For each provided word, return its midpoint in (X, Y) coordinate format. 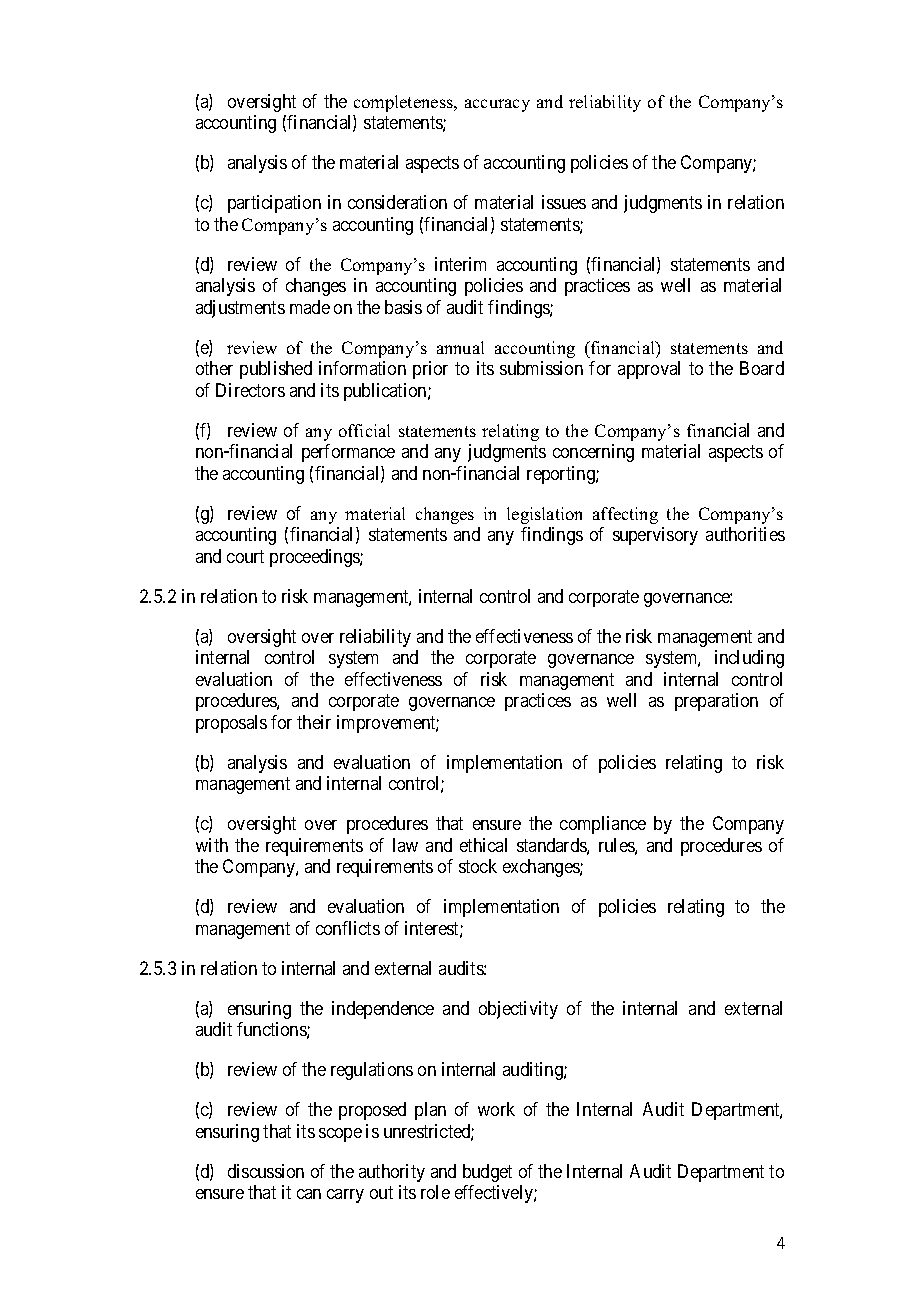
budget (487, 1173)
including (749, 659)
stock (478, 866)
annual (460, 347)
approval (649, 370)
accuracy (497, 105)
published (276, 370)
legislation (544, 515)
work (496, 1109)
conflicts (348, 928)
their (314, 722)
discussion (266, 1171)
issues (564, 202)
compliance (603, 825)
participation (274, 204)
